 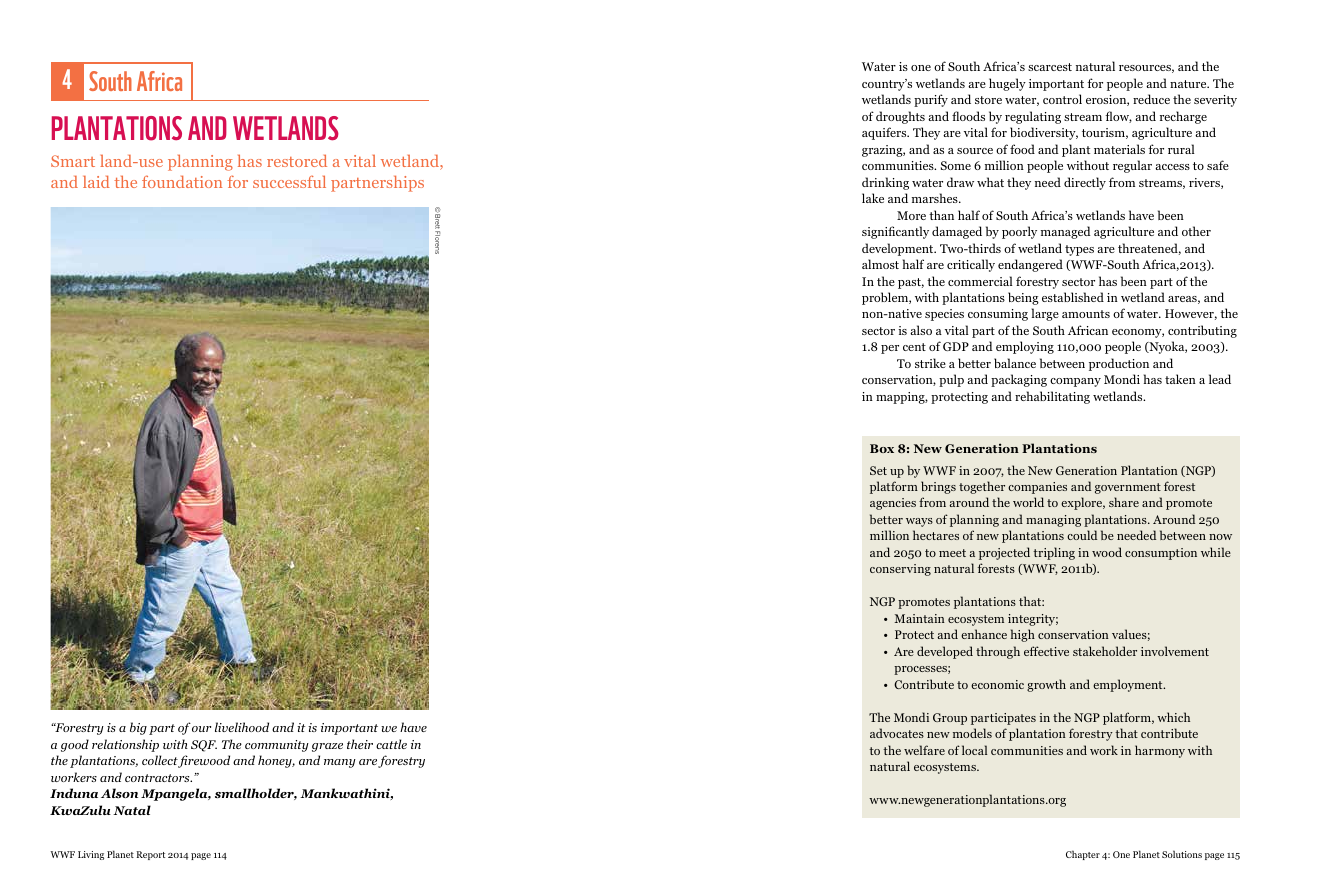 What do you see at coordinates (242, 727) in the screenshot?
I see `livelihood` at bounding box center [242, 727].
